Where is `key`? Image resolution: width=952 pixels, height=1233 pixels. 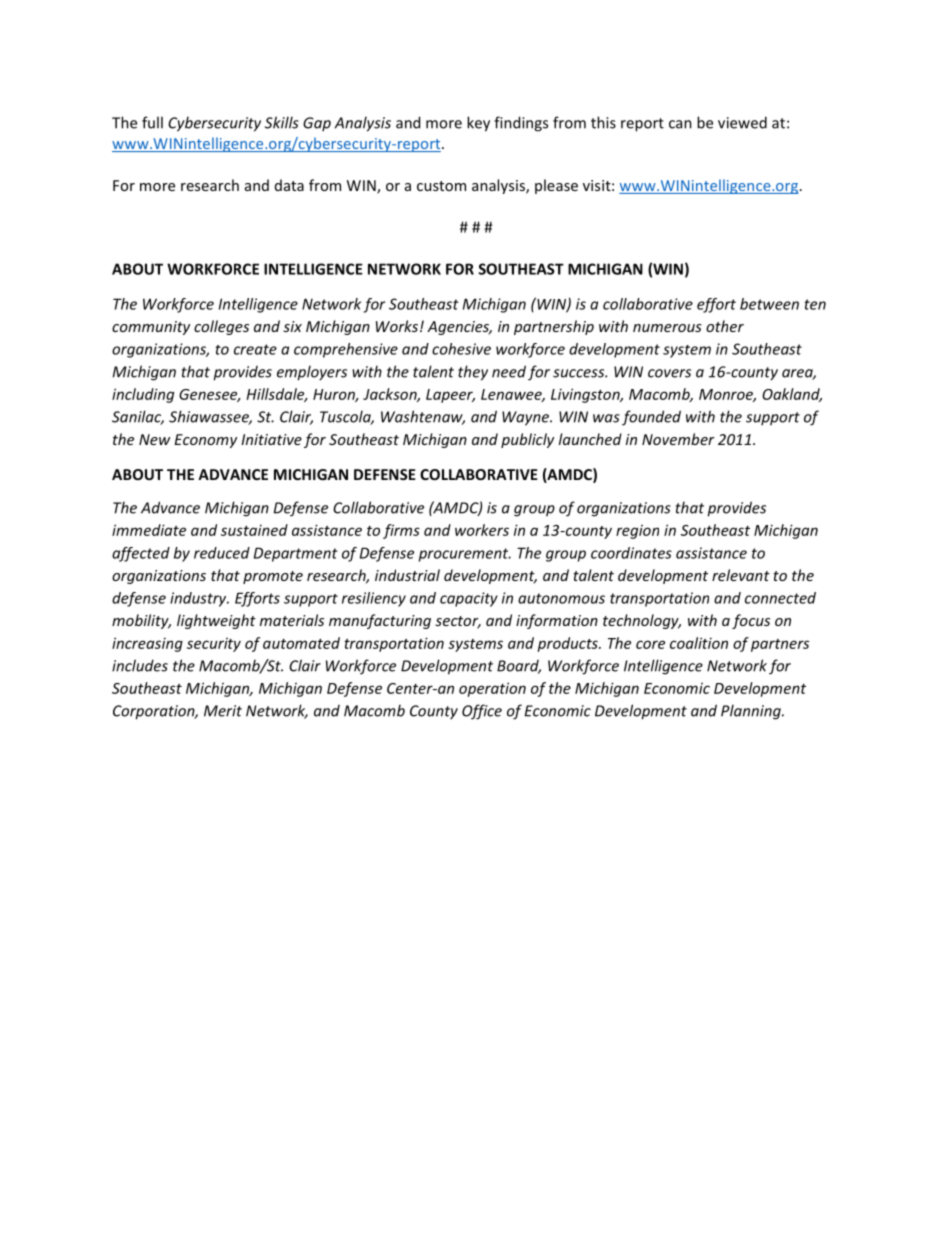 key is located at coordinates (478, 124).
